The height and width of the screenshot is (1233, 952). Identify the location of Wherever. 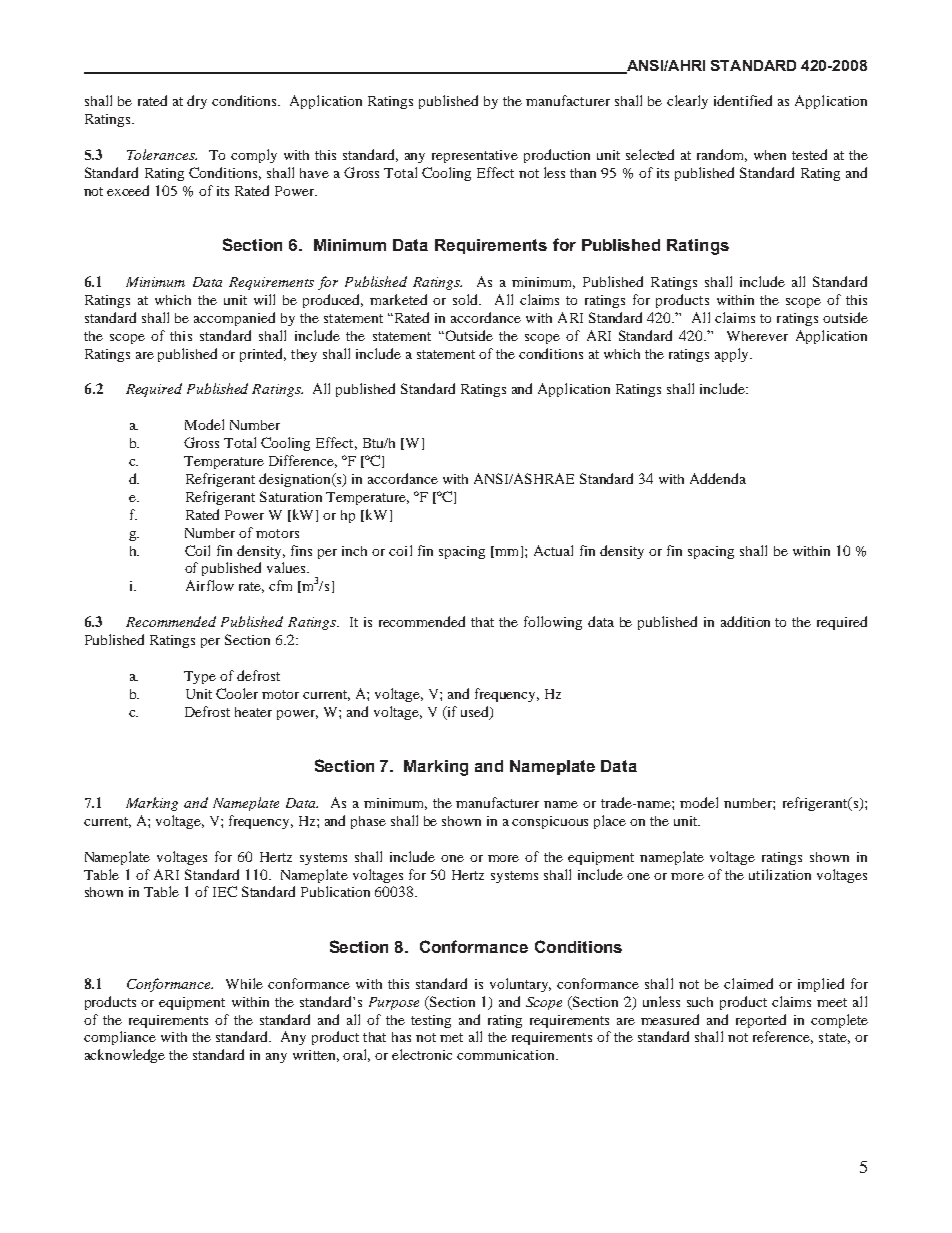
(757, 336).
